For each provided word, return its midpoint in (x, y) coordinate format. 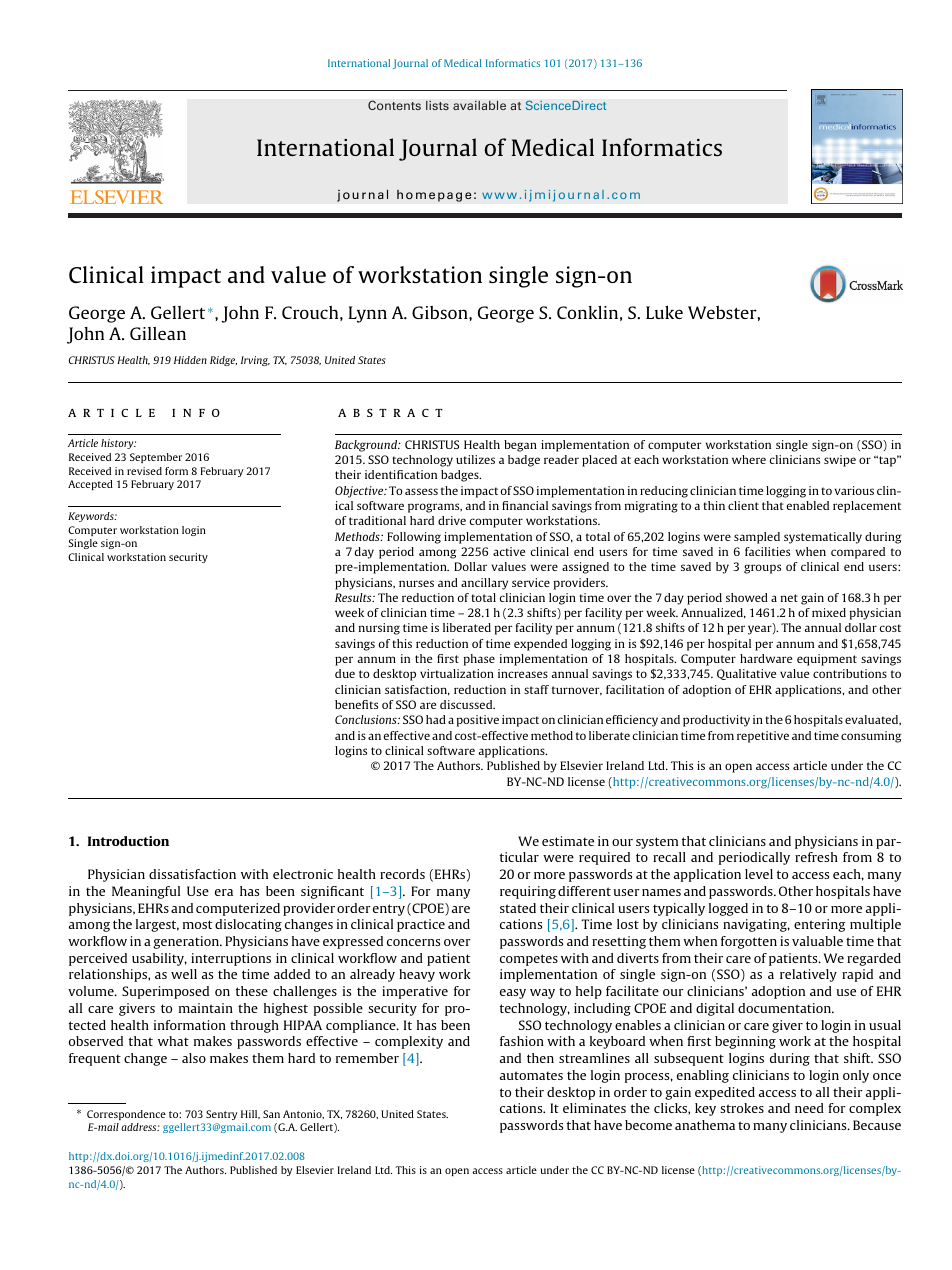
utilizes (475, 459)
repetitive (763, 737)
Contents (394, 105)
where (749, 459)
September (156, 458)
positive (478, 721)
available (479, 105)
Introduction (128, 841)
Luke (664, 312)
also (194, 1058)
